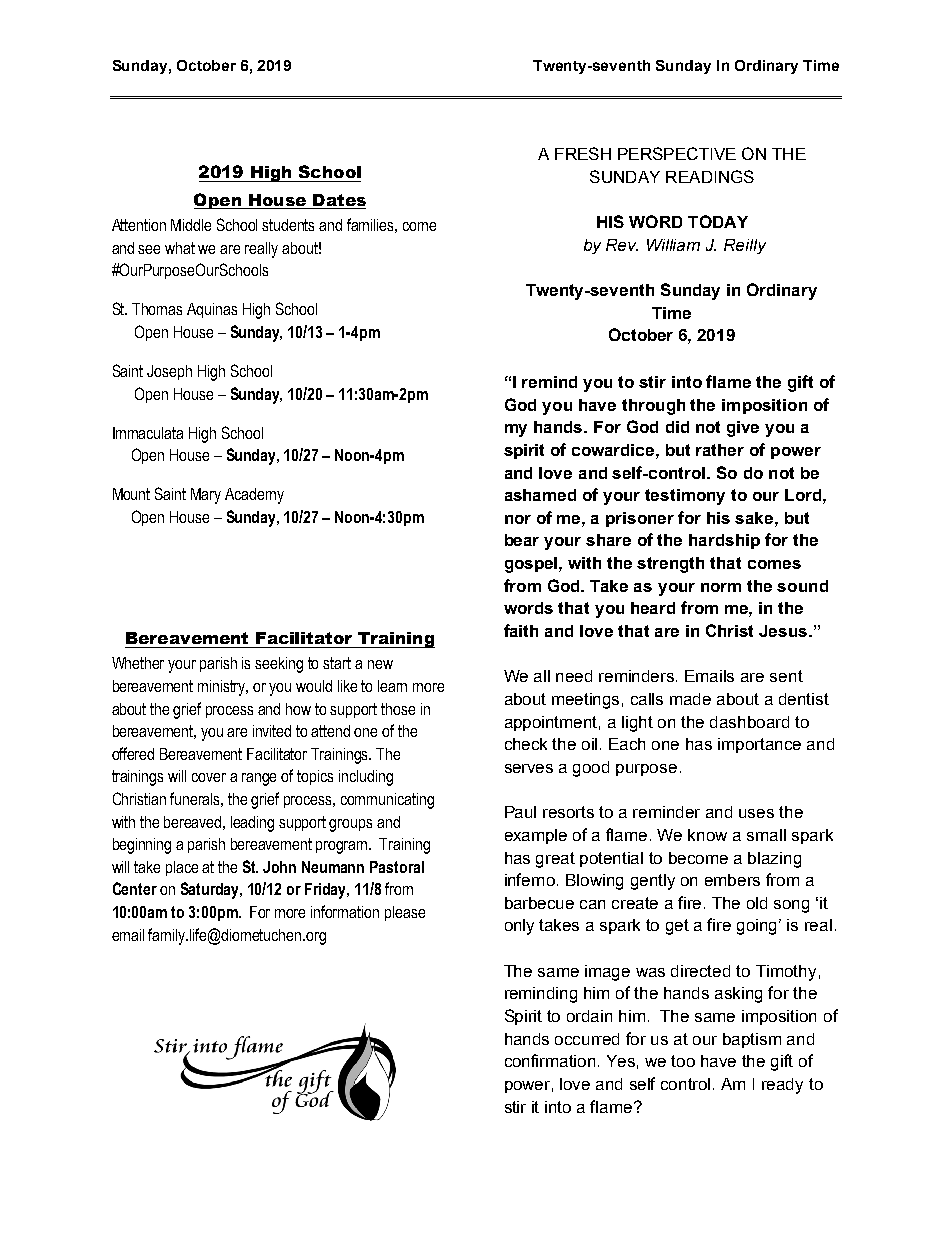 The width and height of the screenshot is (952, 1233). I want to click on baptism, so click(752, 1040).
